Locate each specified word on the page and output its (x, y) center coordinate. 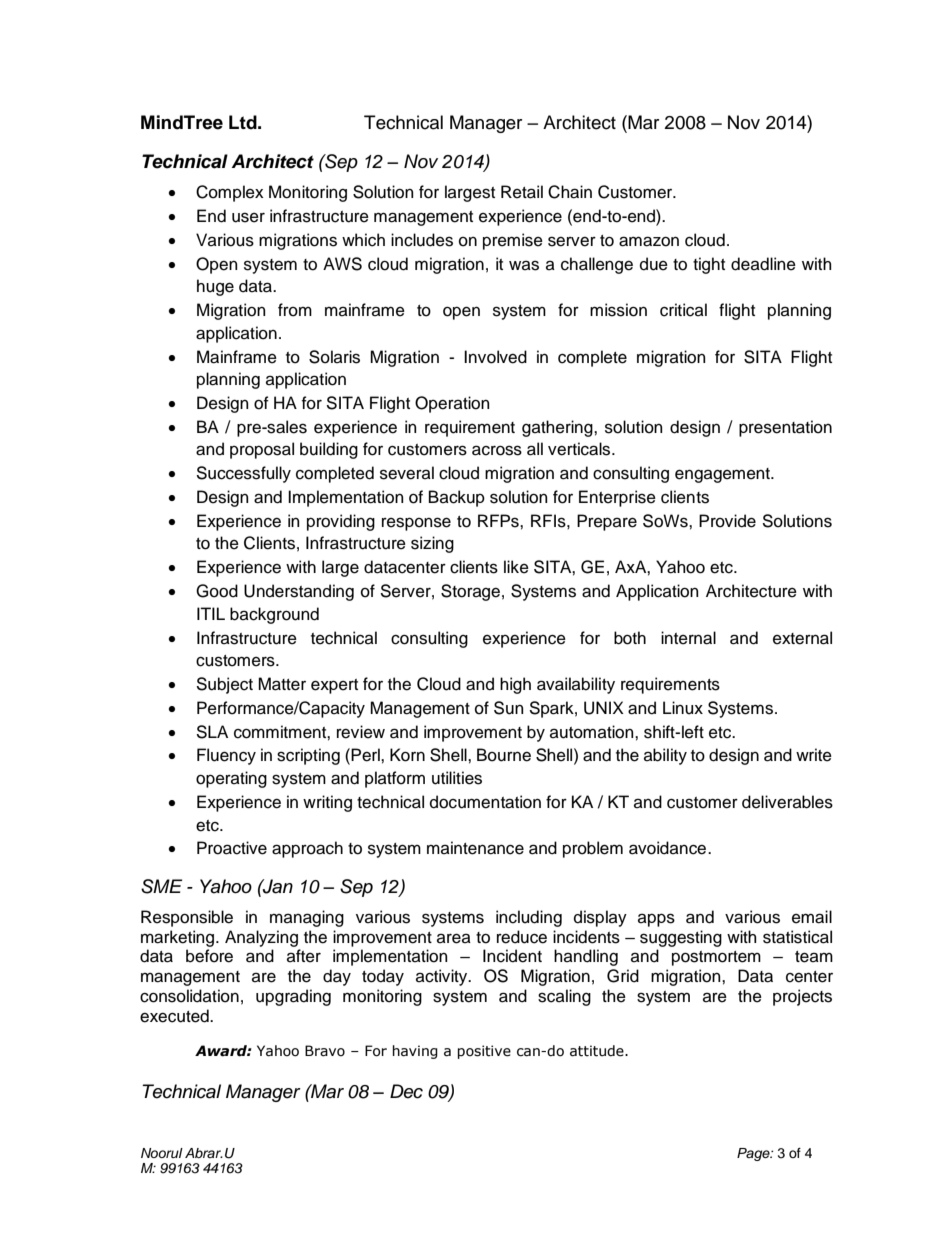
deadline (763, 264)
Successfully (243, 474)
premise (513, 241)
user (248, 217)
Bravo (325, 1051)
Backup (457, 498)
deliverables (787, 802)
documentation (485, 802)
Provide (727, 521)
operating (231, 779)
